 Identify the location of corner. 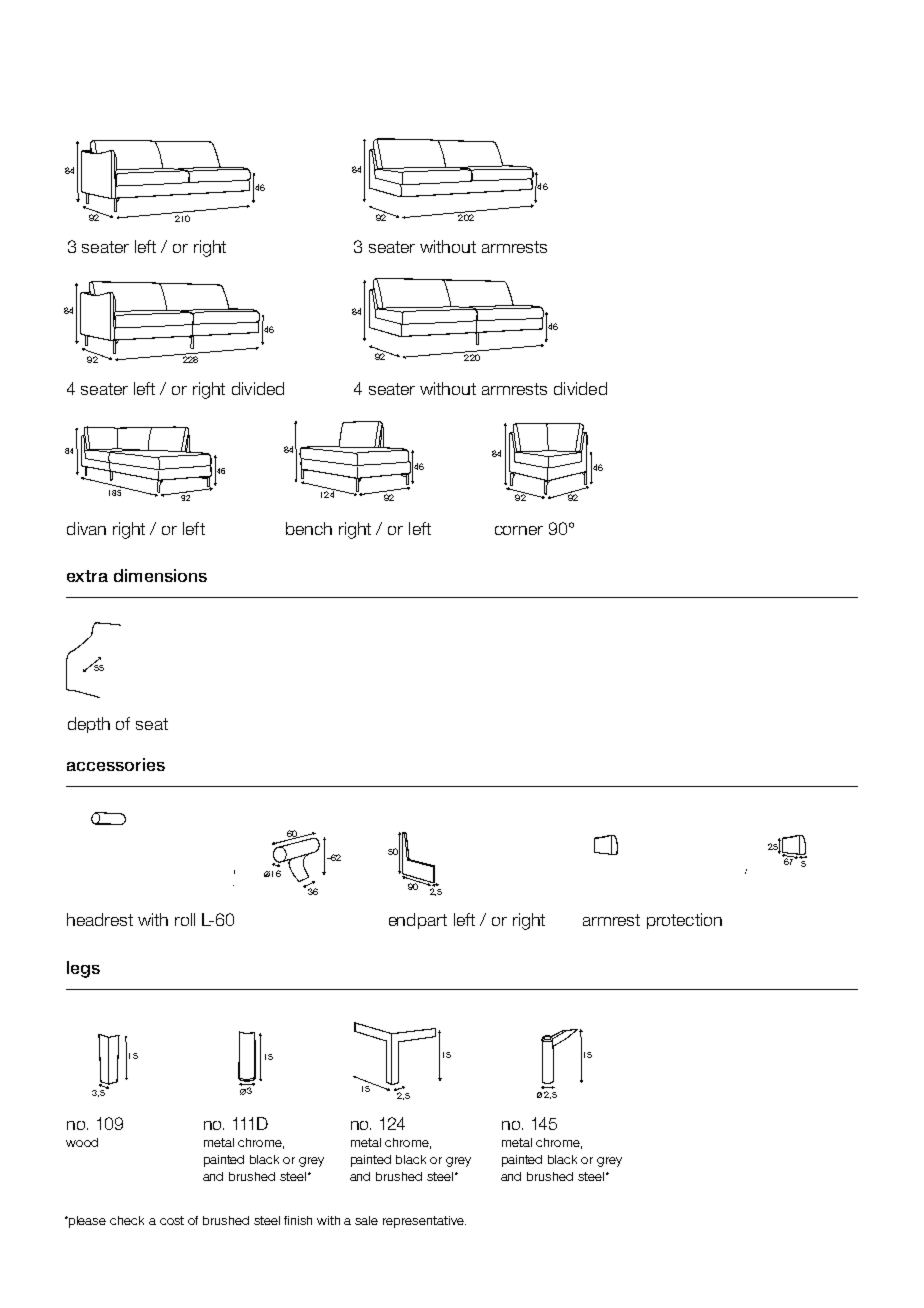
(519, 530).
